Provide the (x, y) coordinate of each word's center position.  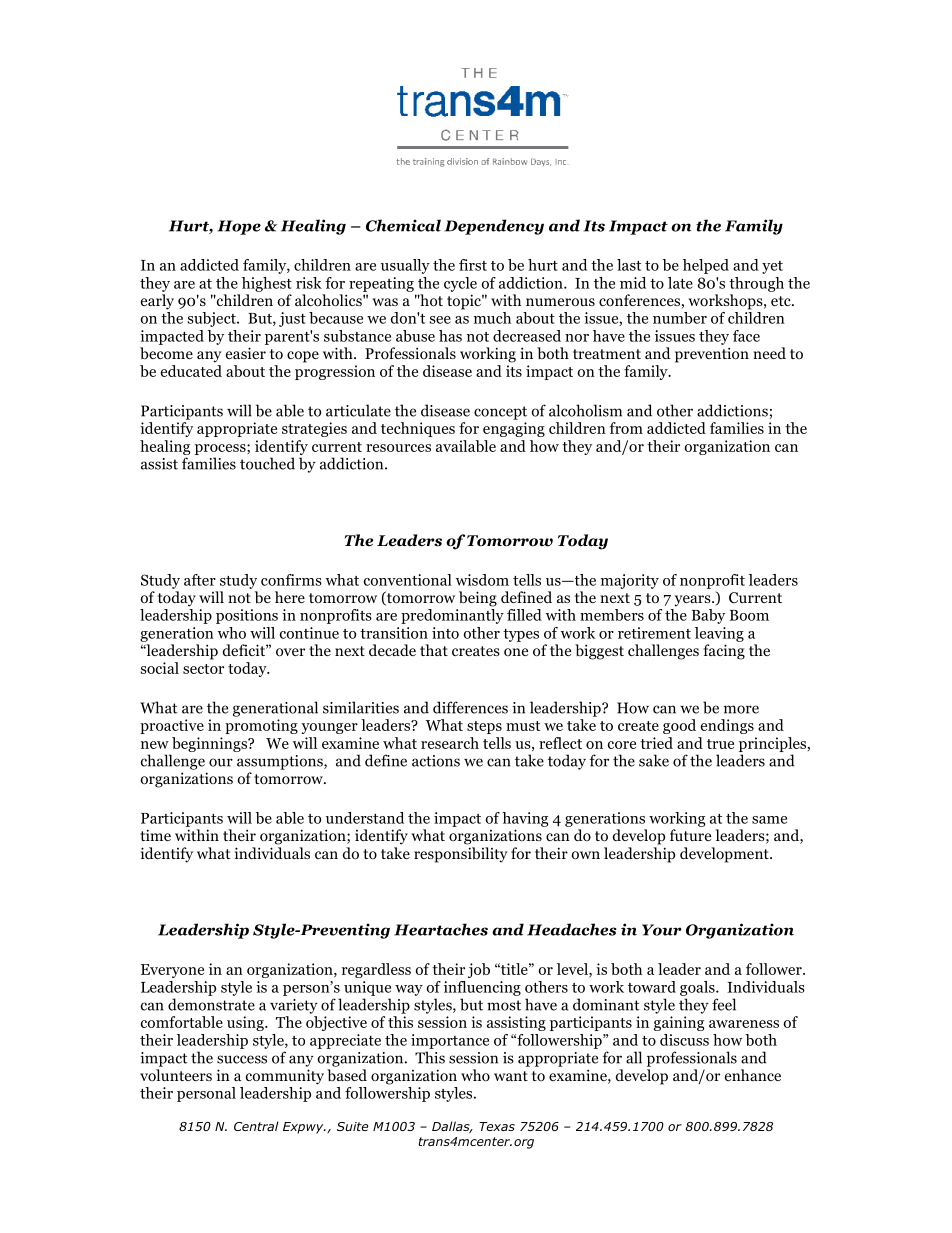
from (626, 428)
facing (724, 652)
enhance (753, 1075)
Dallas (452, 1127)
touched (267, 463)
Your (662, 930)
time (155, 835)
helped (706, 266)
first (473, 265)
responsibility (461, 855)
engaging (514, 429)
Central (256, 1126)
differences (470, 707)
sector (203, 669)
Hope (239, 227)
